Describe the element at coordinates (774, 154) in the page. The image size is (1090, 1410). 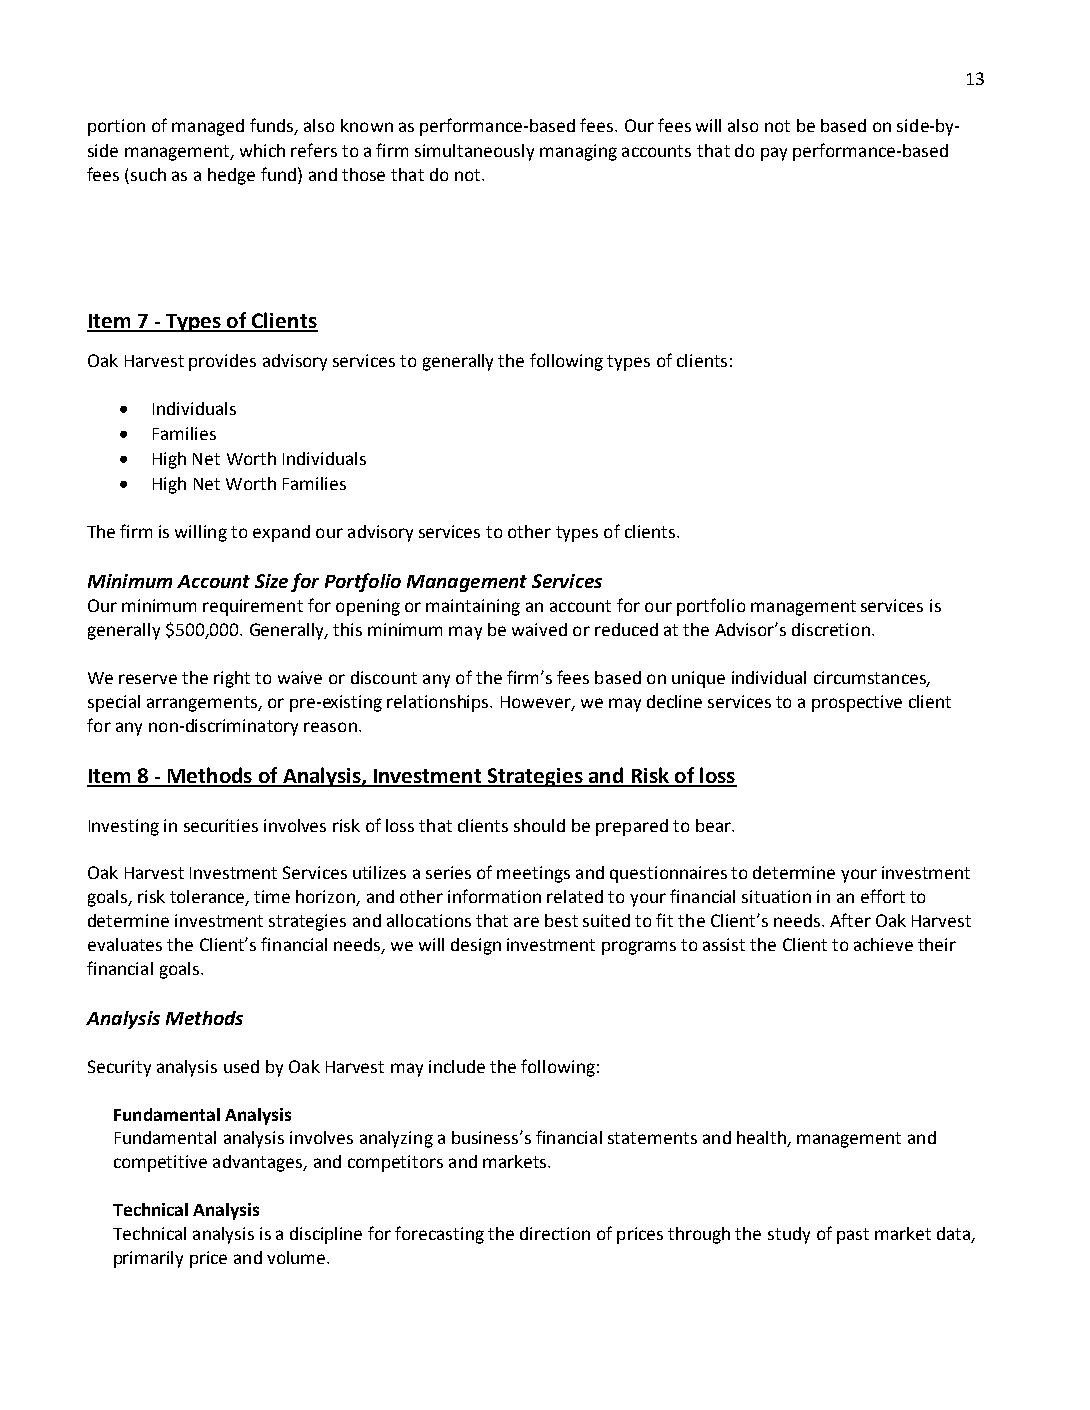
I see `pay` at that location.
